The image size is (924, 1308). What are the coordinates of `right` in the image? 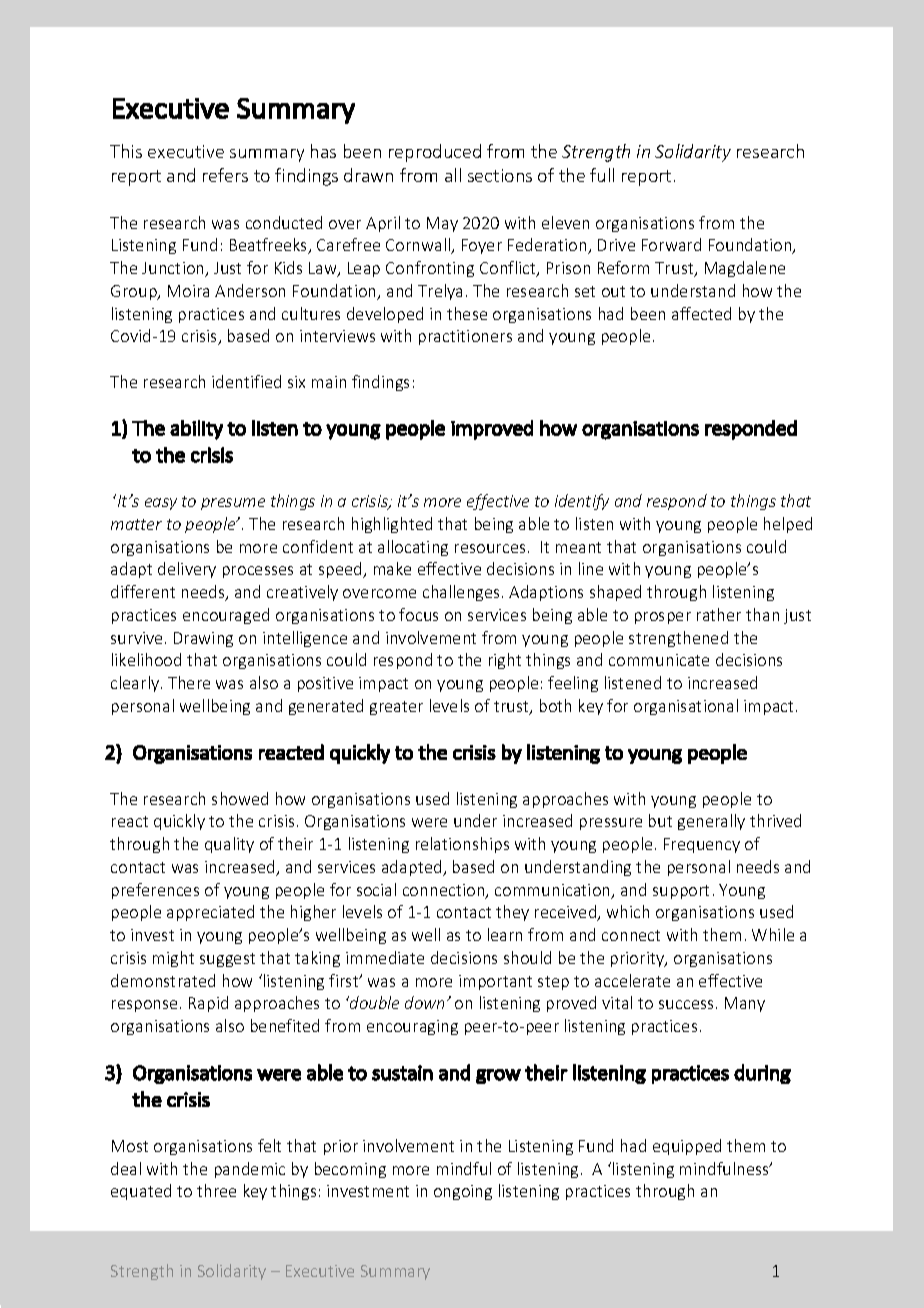 It's located at (505, 661).
